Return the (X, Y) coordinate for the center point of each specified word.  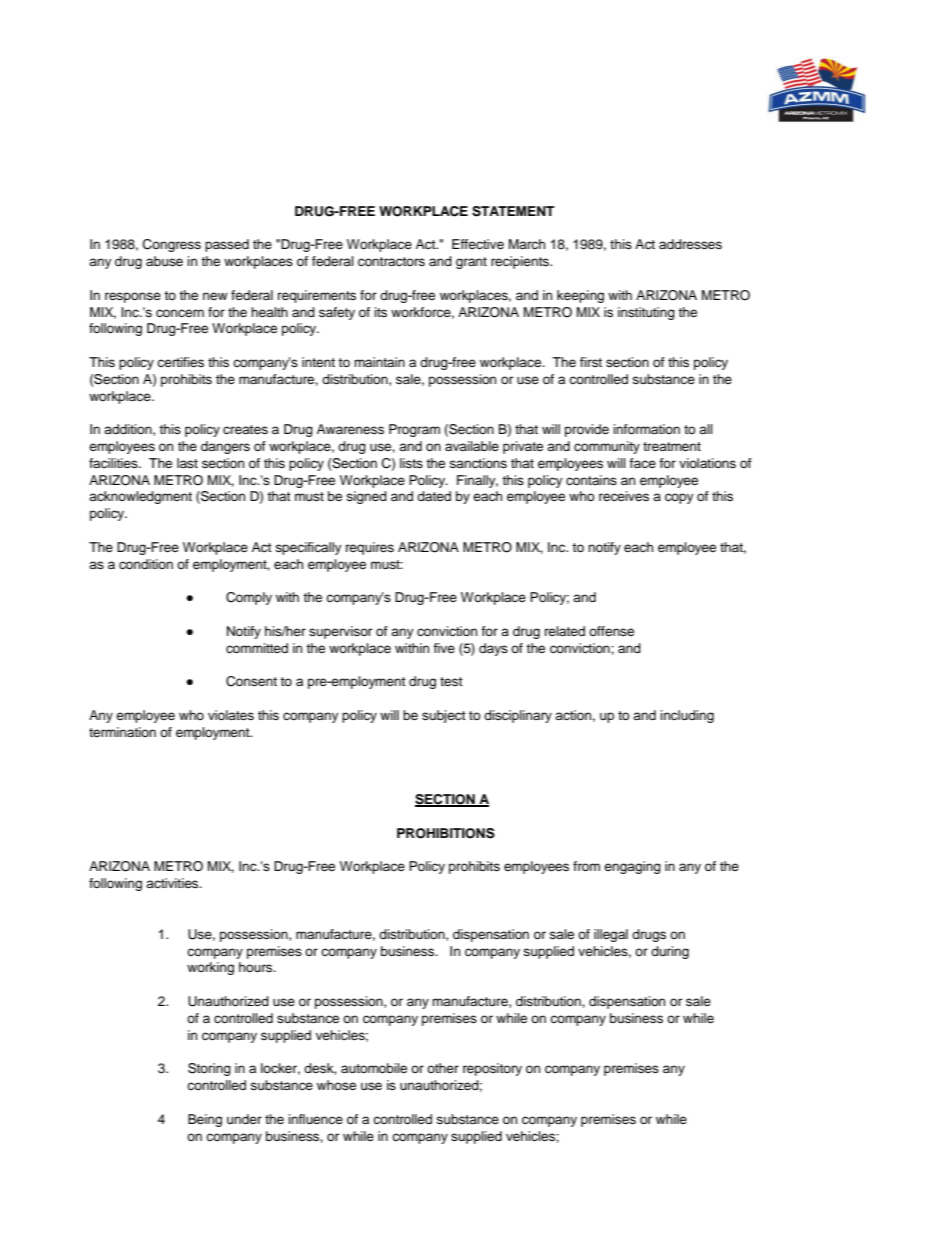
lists (411, 463)
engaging (632, 867)
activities (173, 883)
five (444, 648)
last (187, 463)
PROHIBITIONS (446, 833)
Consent (251, 681)
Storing (209, 1069)
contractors (391, 261)
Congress (172, 245)
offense (611, 631)
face (642, 463)
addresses (690, 244)
